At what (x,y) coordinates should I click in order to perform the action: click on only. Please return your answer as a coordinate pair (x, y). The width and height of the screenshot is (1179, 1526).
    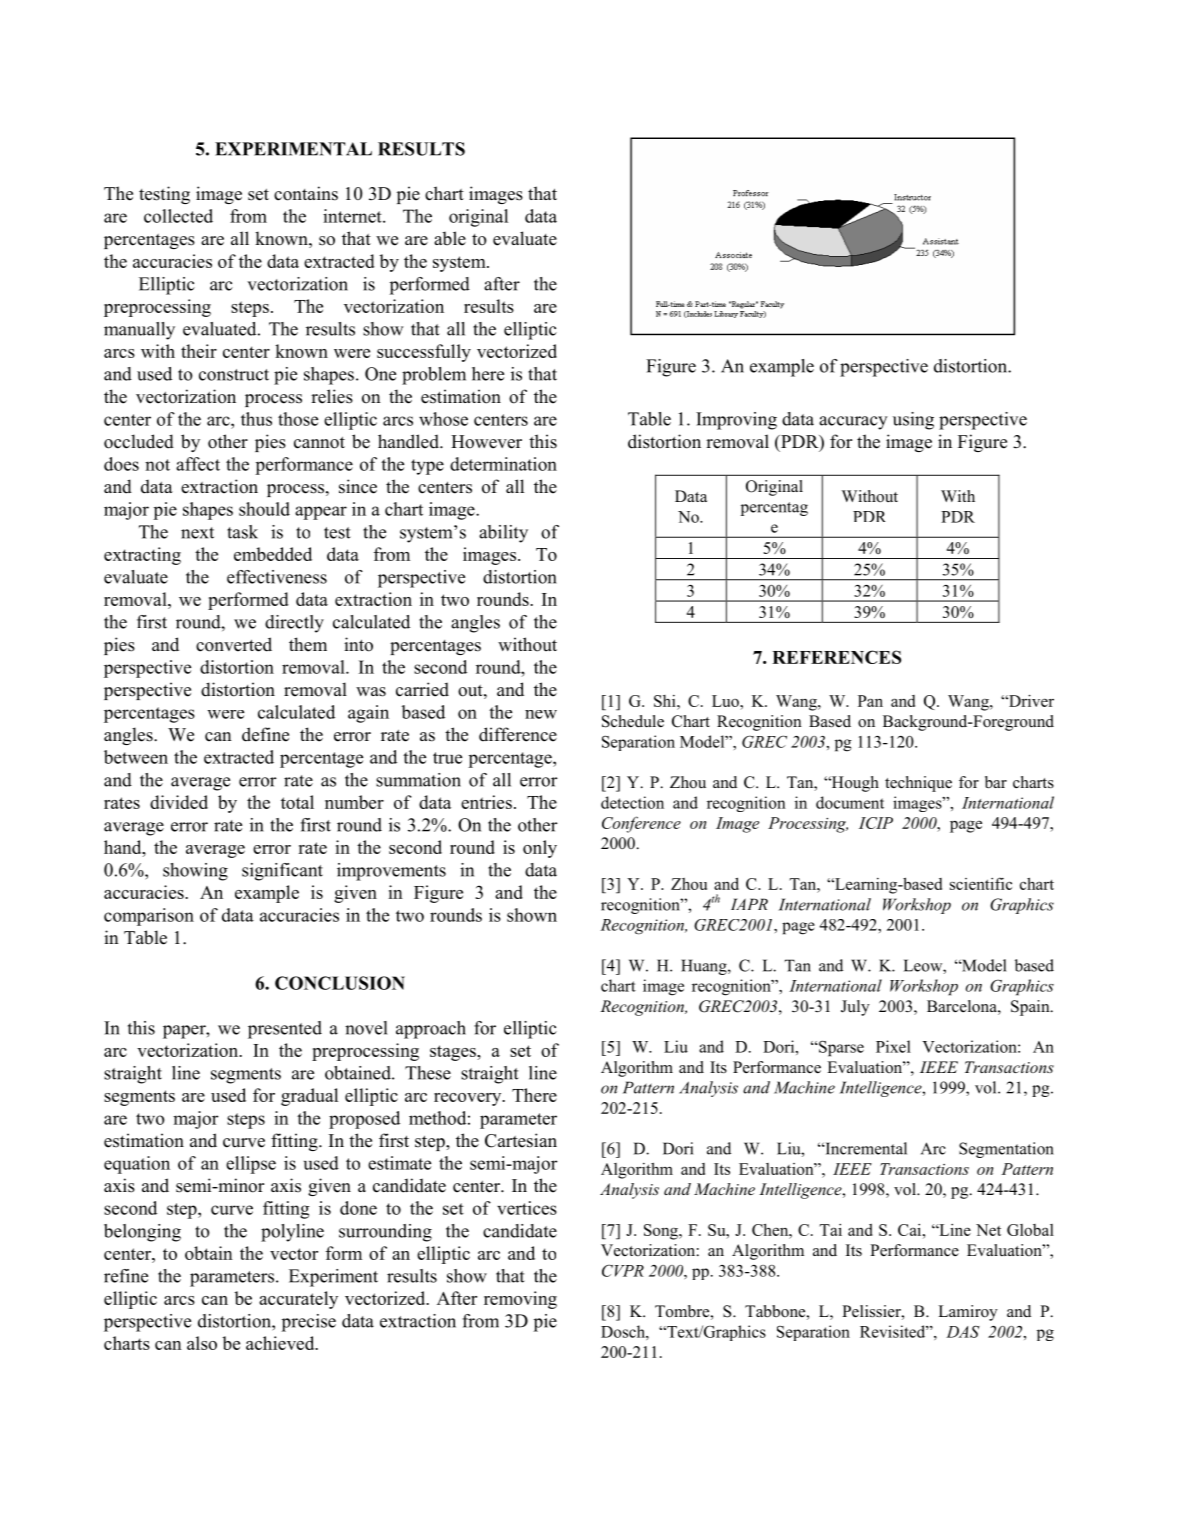
    Looking at the image, I should click on (540, 849).
